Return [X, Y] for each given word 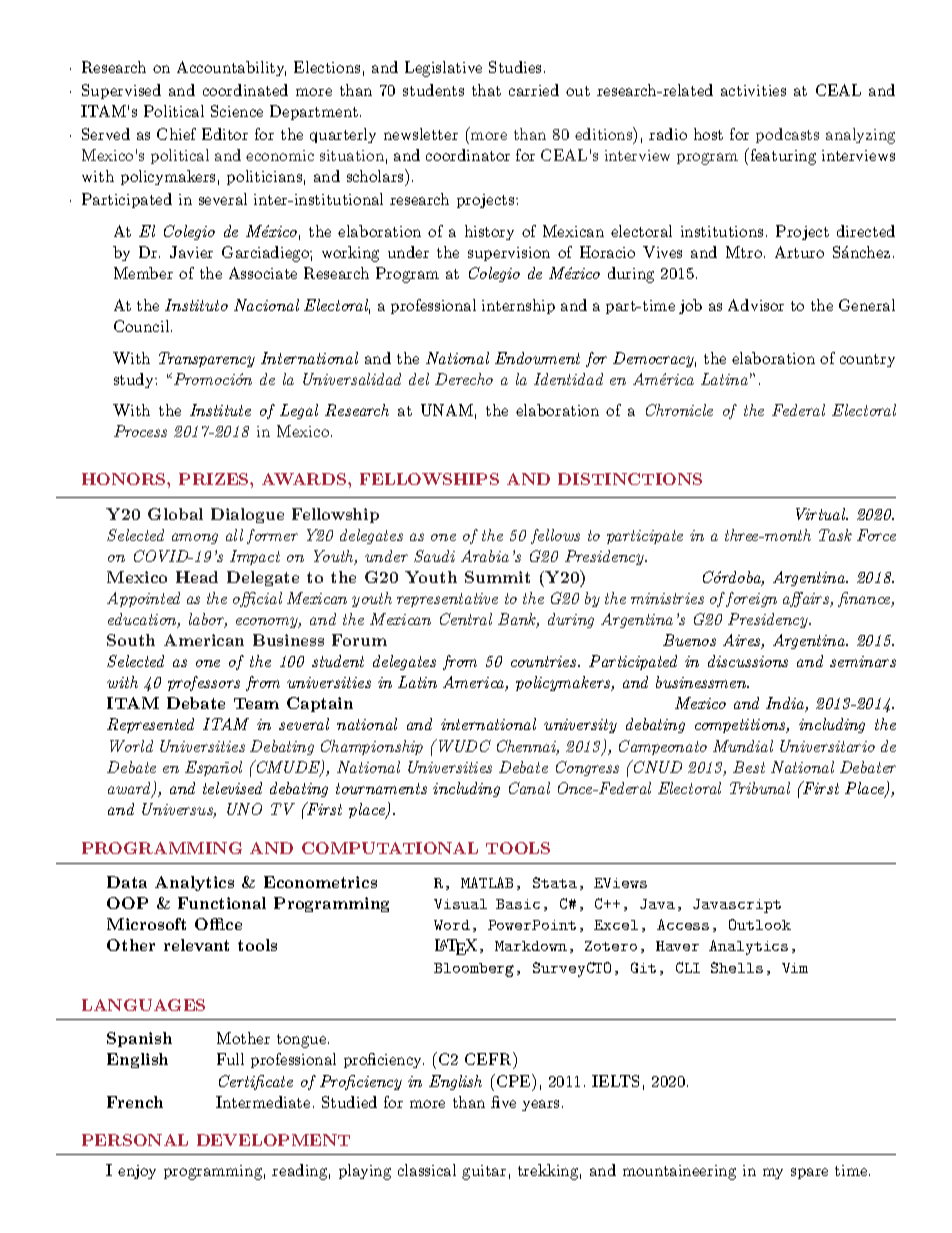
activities [753, 90]
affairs [807, 599]
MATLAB [487, 882]
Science [237, 111]
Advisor [756, 305]
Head [197, 577]
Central [466, 619]
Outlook [760, 924]
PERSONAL [135, 1140]
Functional [222, 903]
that [486, 90]
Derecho [464, 379]
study [135, 380]
